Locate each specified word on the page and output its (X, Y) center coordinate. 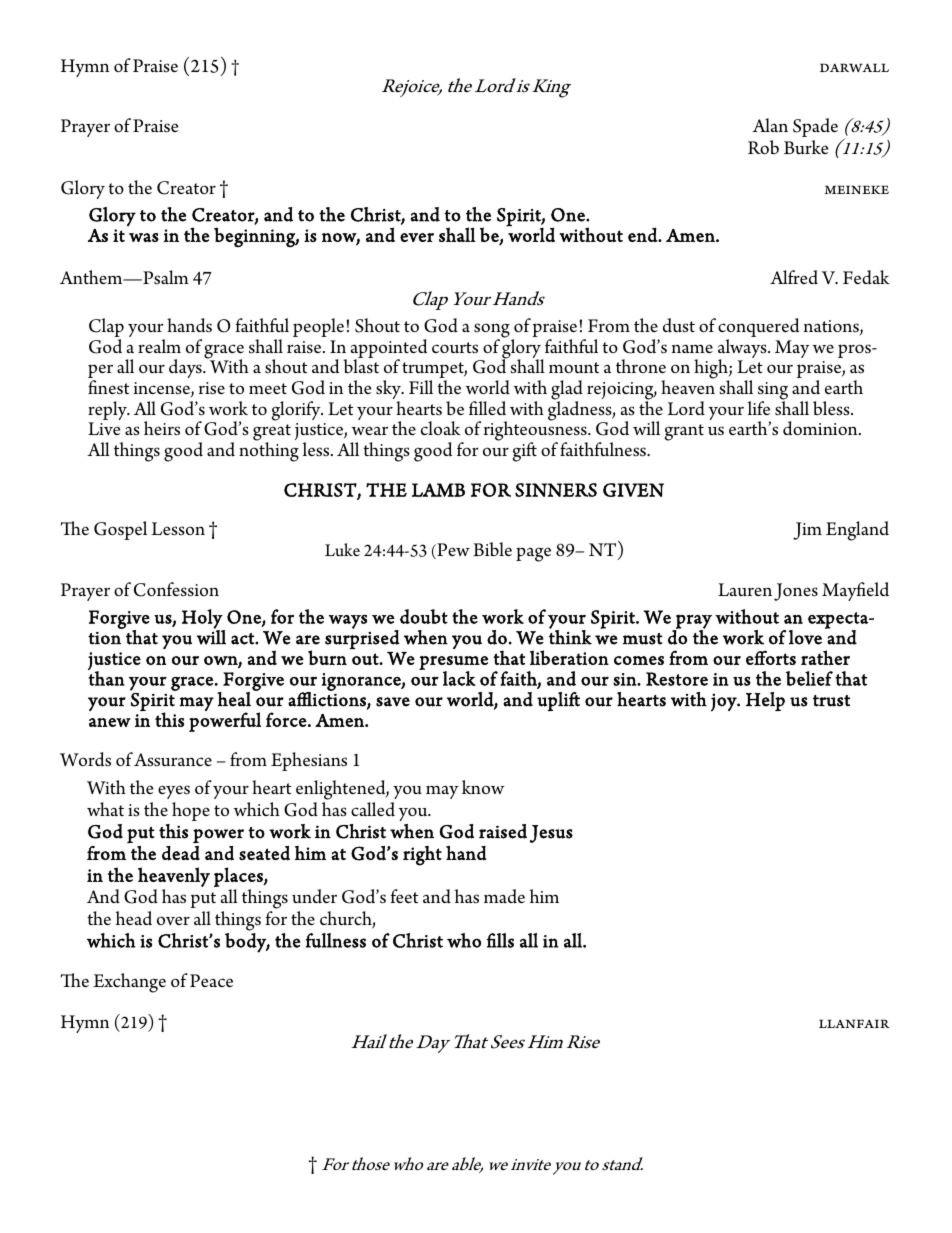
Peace (211, 980)
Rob (763, 147)
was (144, 237)
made (504, 896)
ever (417, 237)
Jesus (551, 834)
